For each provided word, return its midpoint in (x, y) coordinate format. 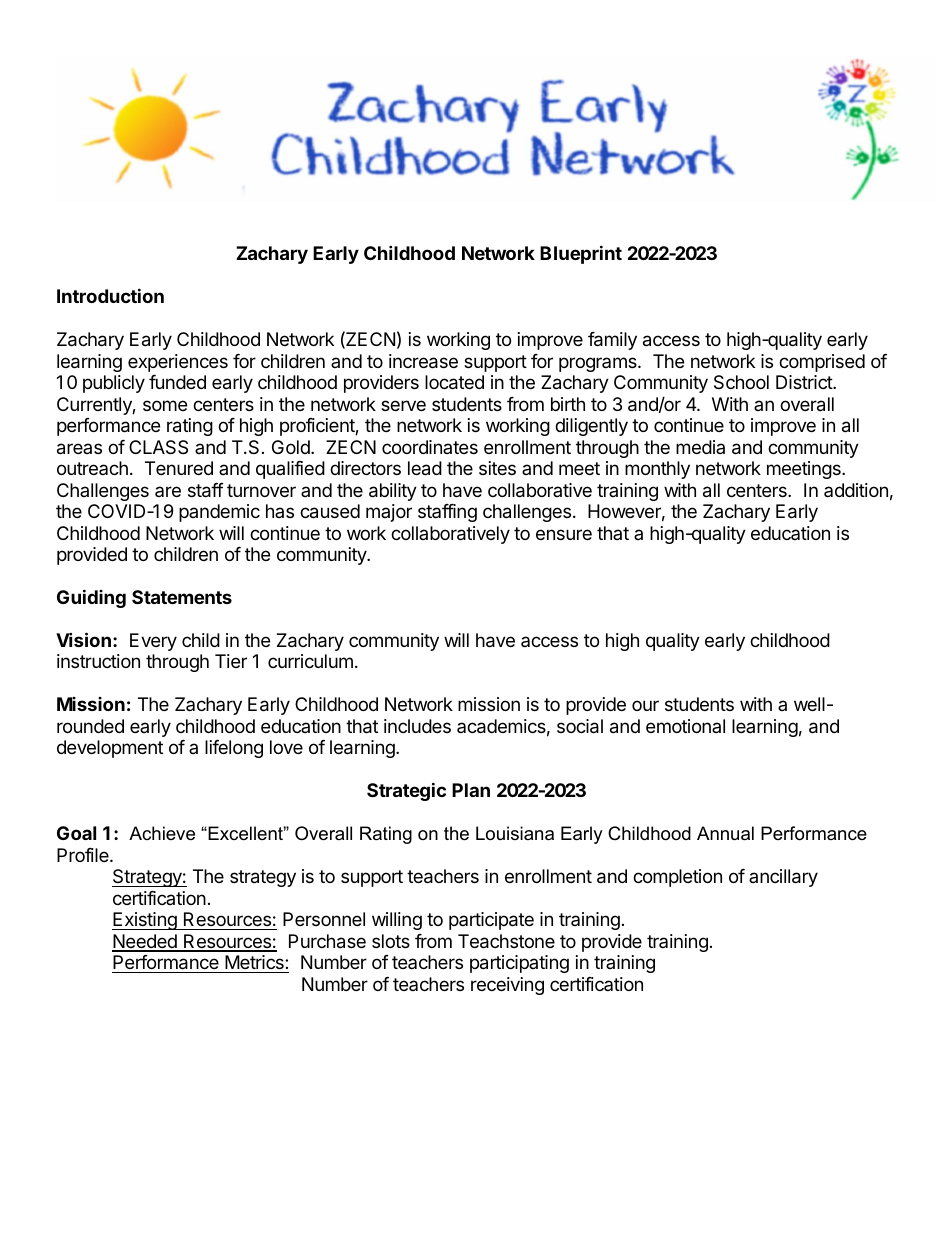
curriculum (310, 661)
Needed (145, 942)
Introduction (110, 295)
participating (519, 964)
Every (153, 642)
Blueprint (581, 254)
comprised (822, 363)
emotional (685, 726)
